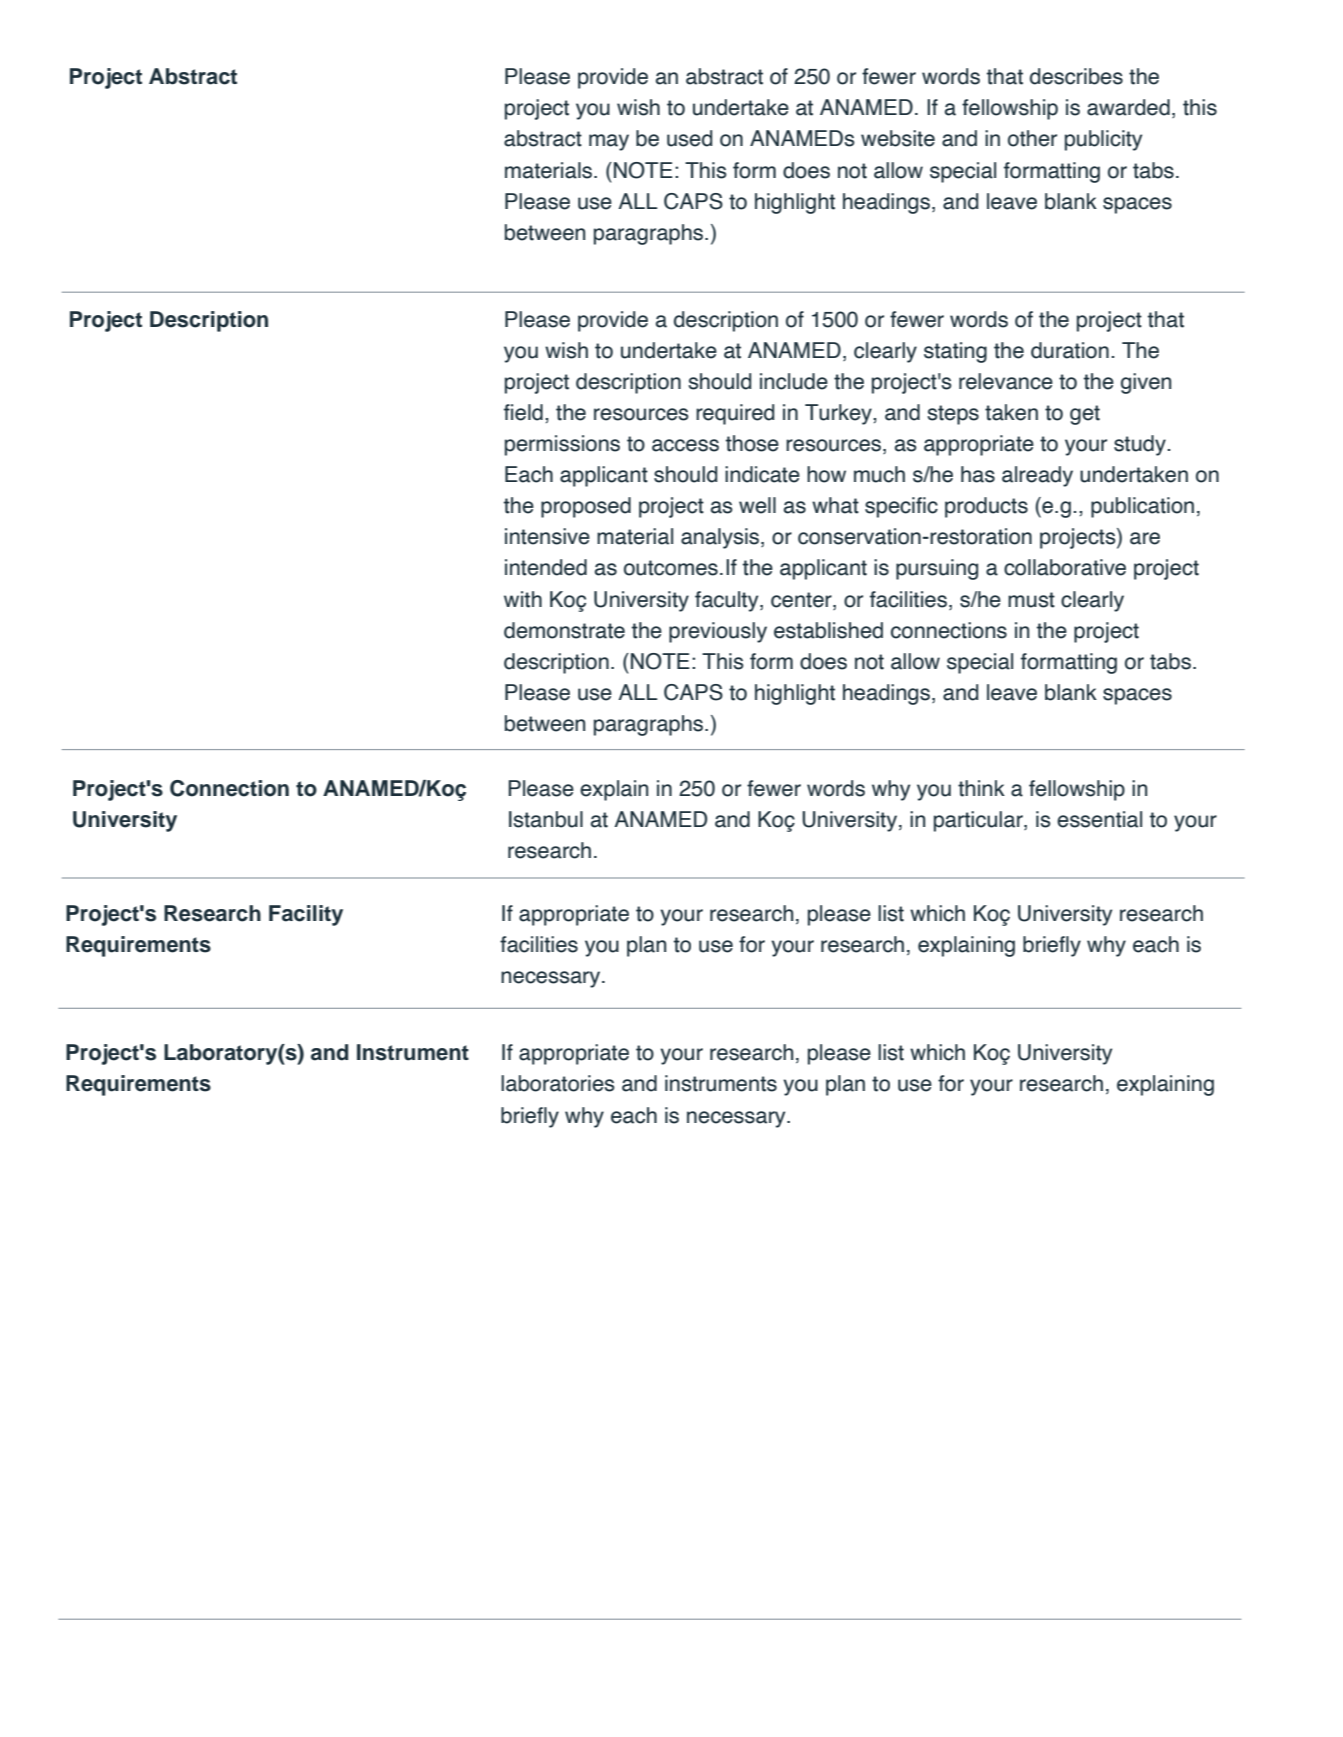  Describe the element at coordinates (546, 819) in the screenshot. I see `Istanbul` at that location.
